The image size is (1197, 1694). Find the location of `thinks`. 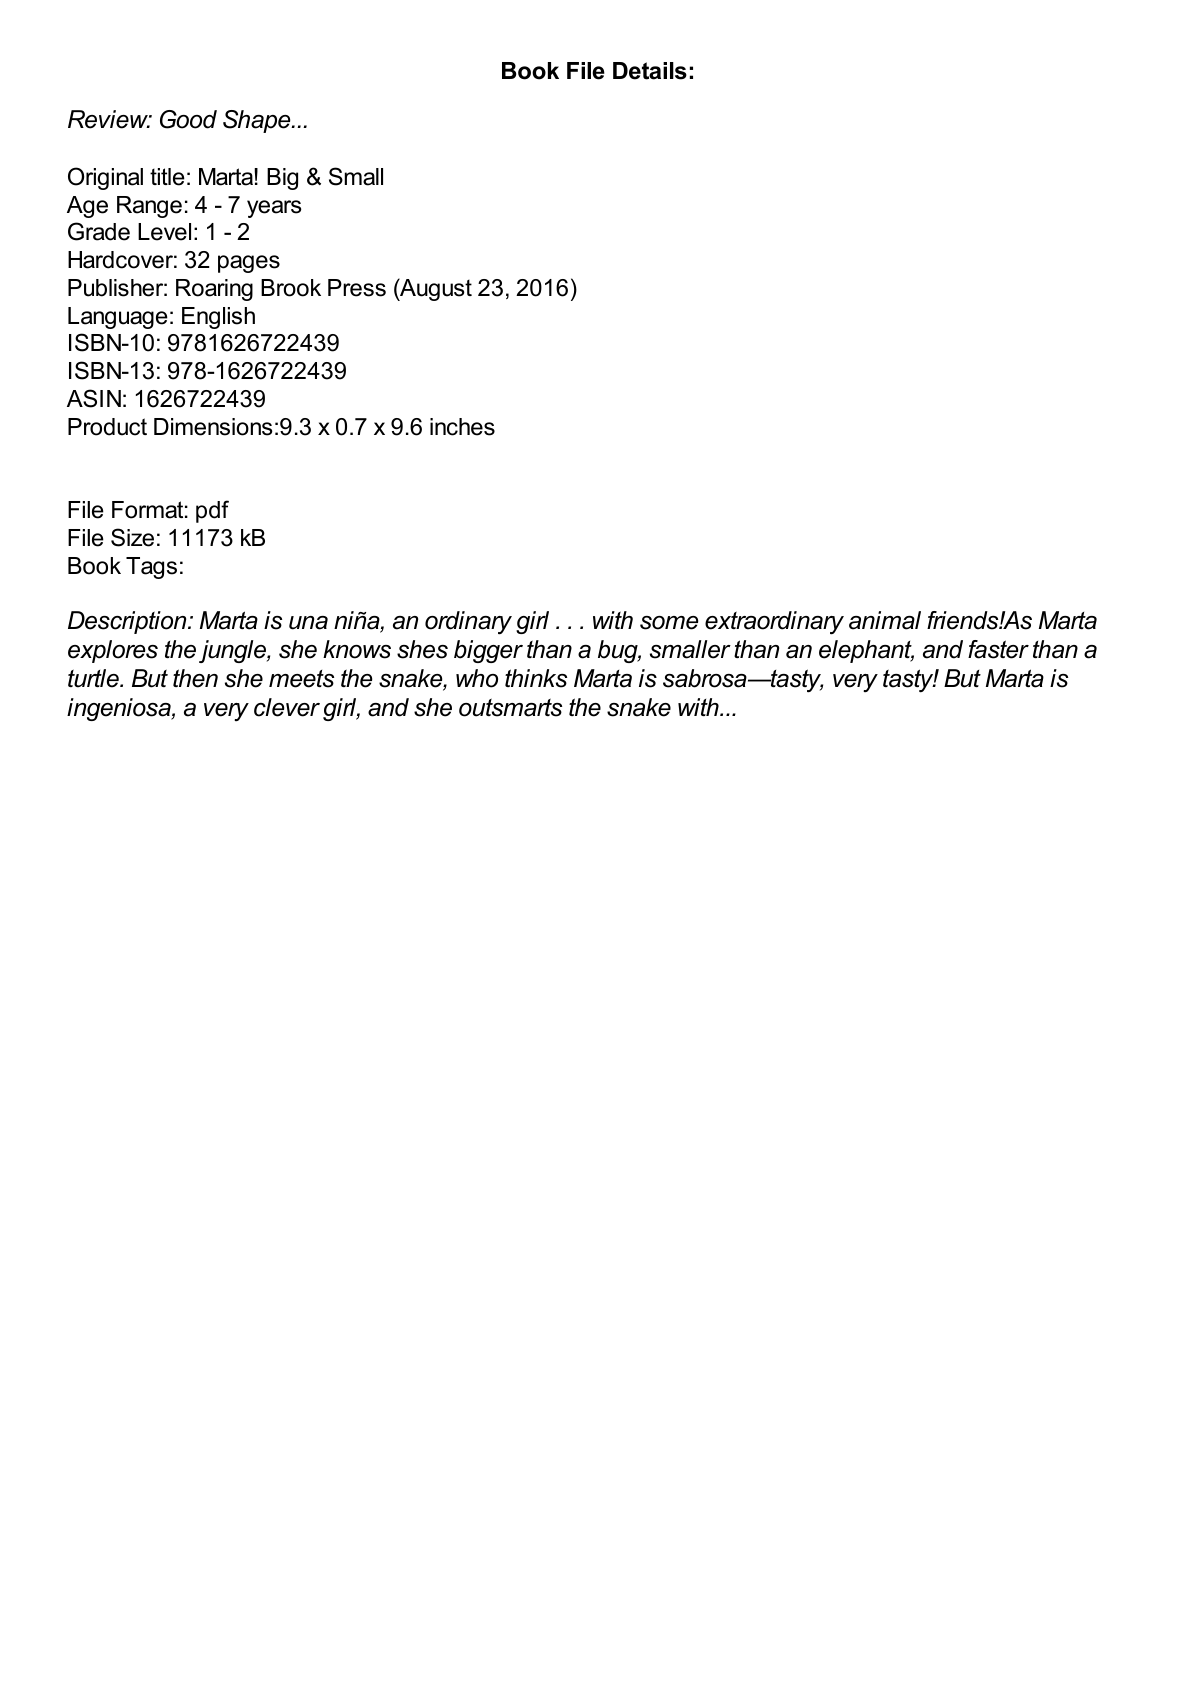

thinks is located at coordinates (536, 678).
